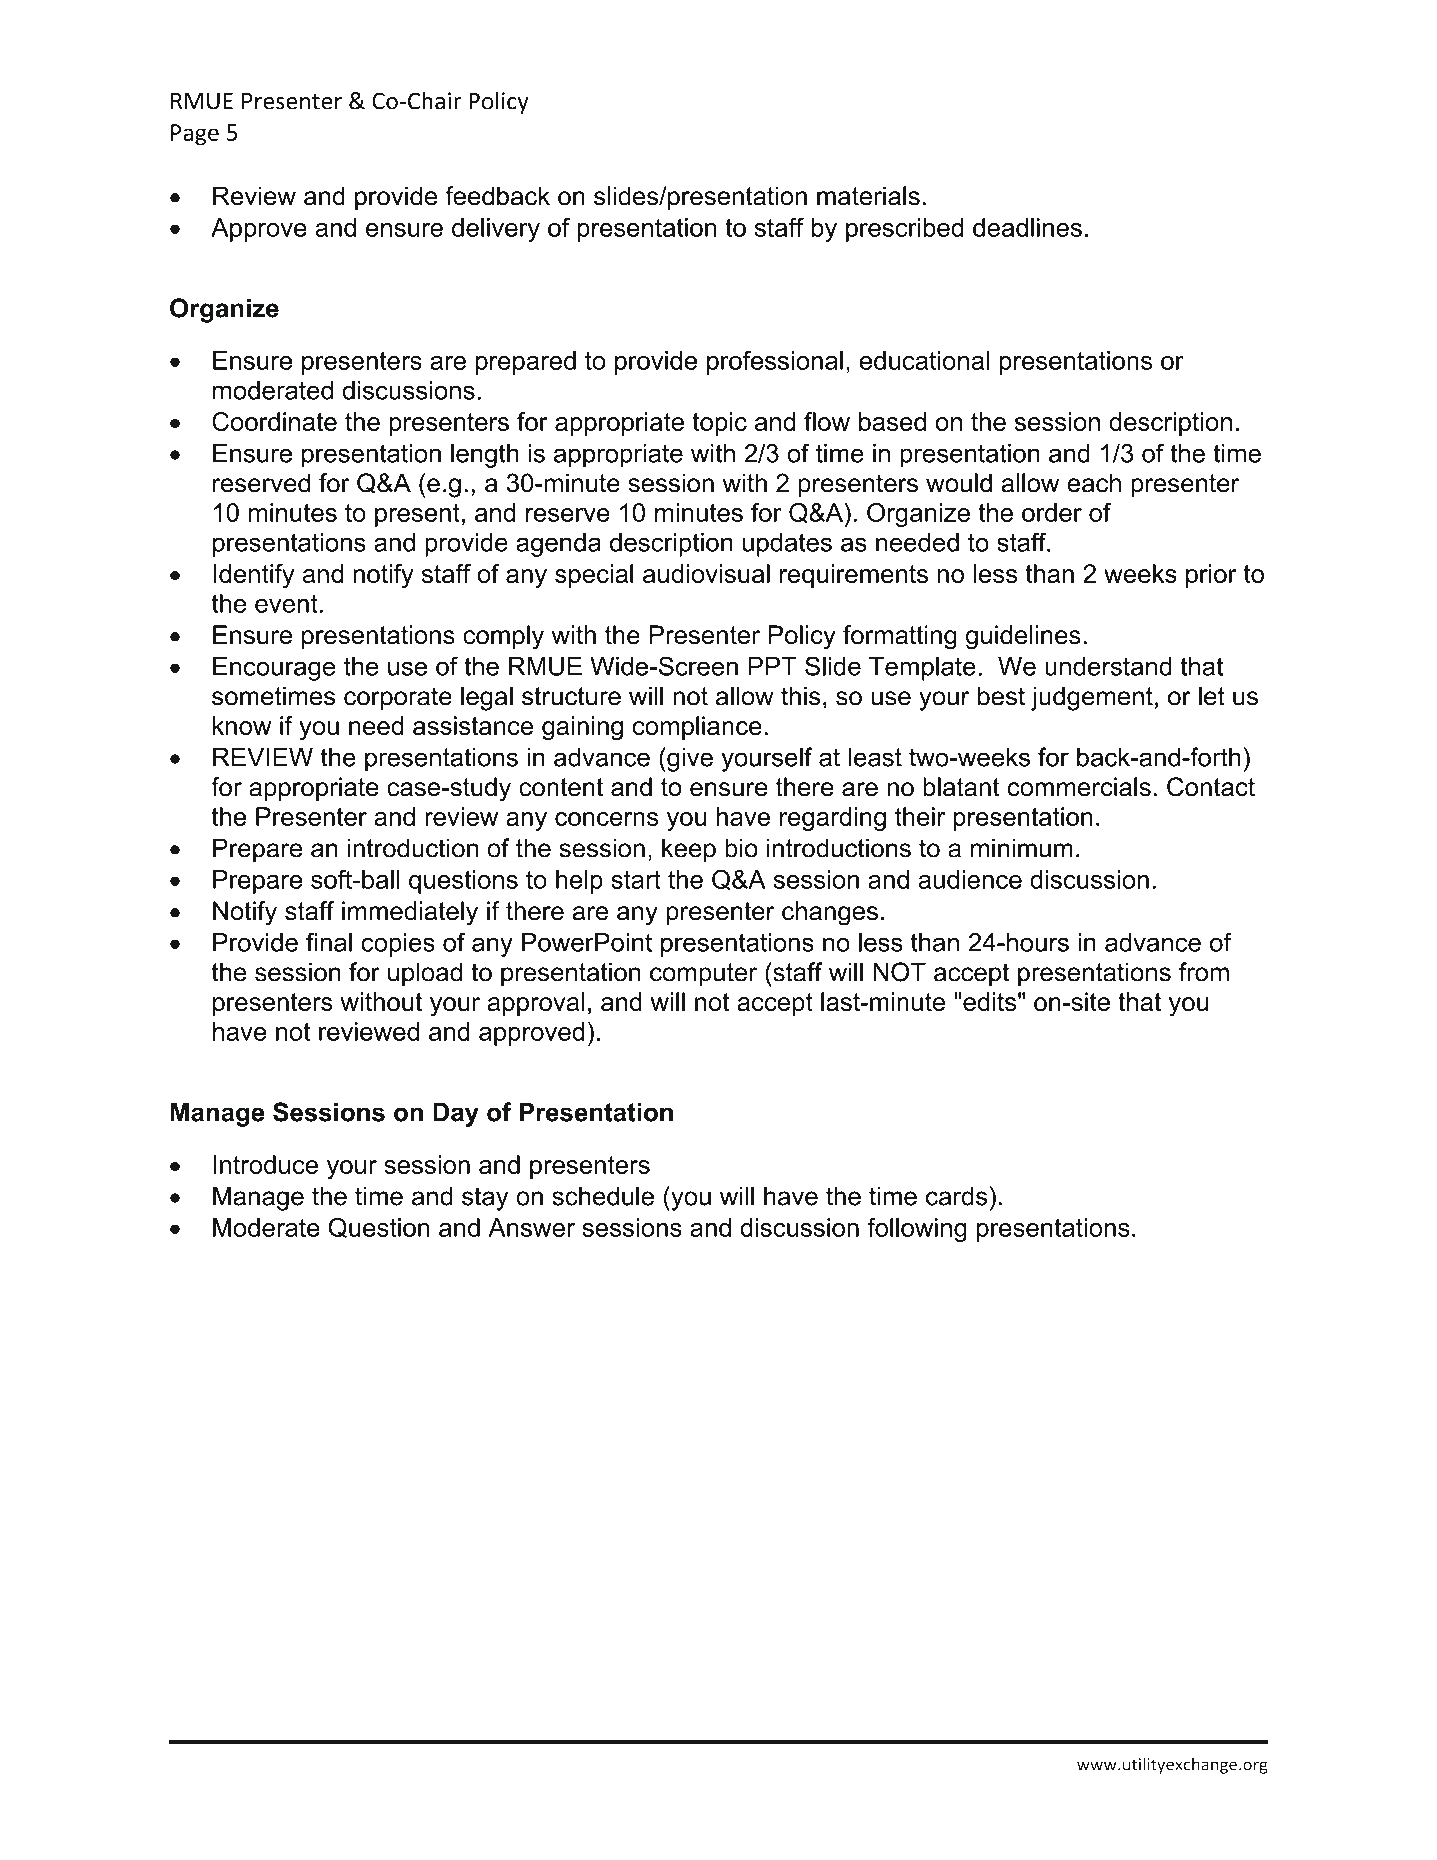 Image resolution: width=1437 pixels, height=1860 pixels. I want to click on minimum, so click(1022, 848).
